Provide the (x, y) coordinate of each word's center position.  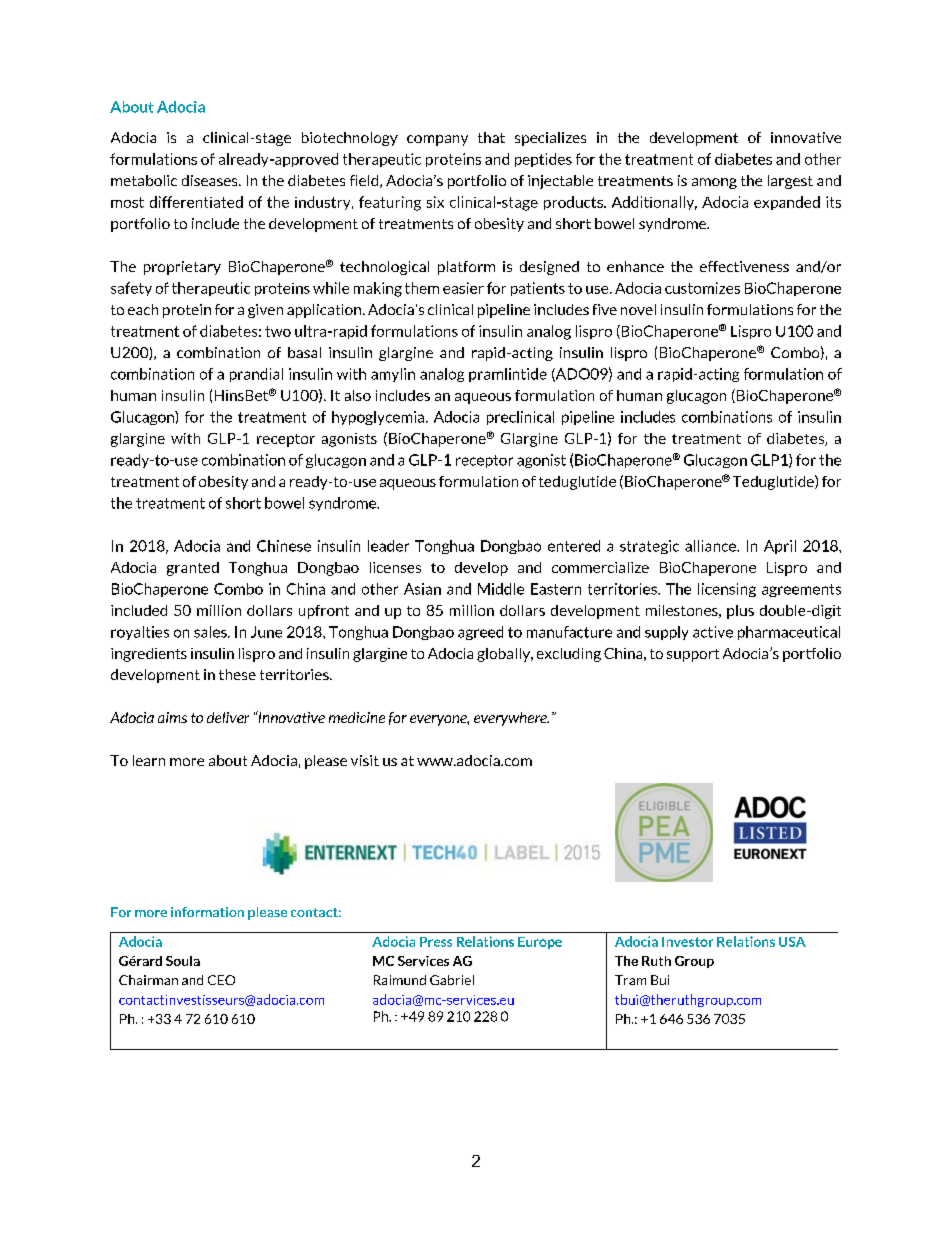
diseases (211, 180)
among (714, 183)
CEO (221, 980)
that (491, 137)
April (780, 547)
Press (436, 942)
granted (193, 569)
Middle (501, 589)
